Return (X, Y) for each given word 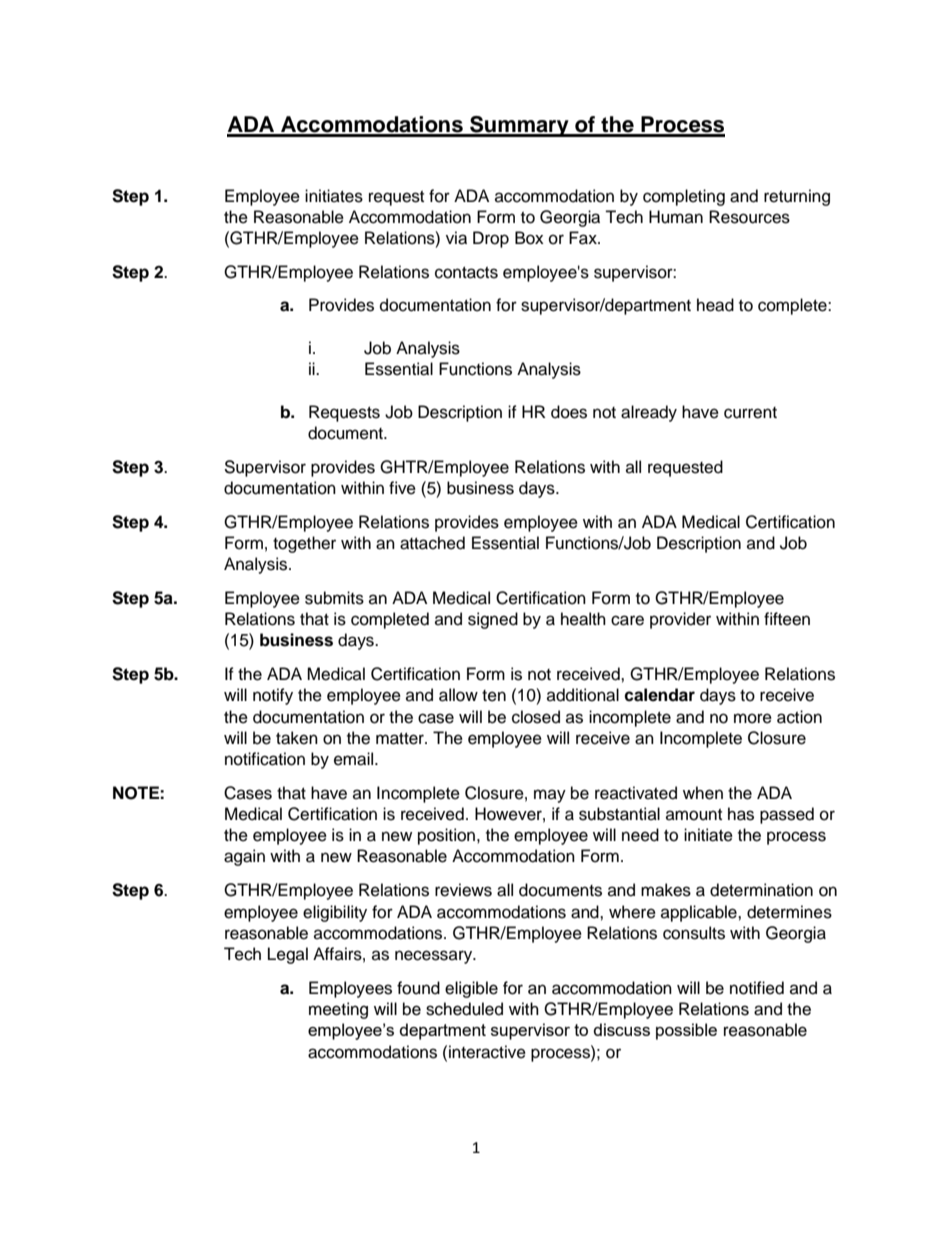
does (569, 412)
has (741, 814)
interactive (487, 1052)
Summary (519, 126)
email (355, 759)
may (550, 796)
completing (684, 197)
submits (334, 598)
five (402, 488)
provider (680, 620)
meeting (338, 1010)
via (456, 238)
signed (493, 620)
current (750, 413)
